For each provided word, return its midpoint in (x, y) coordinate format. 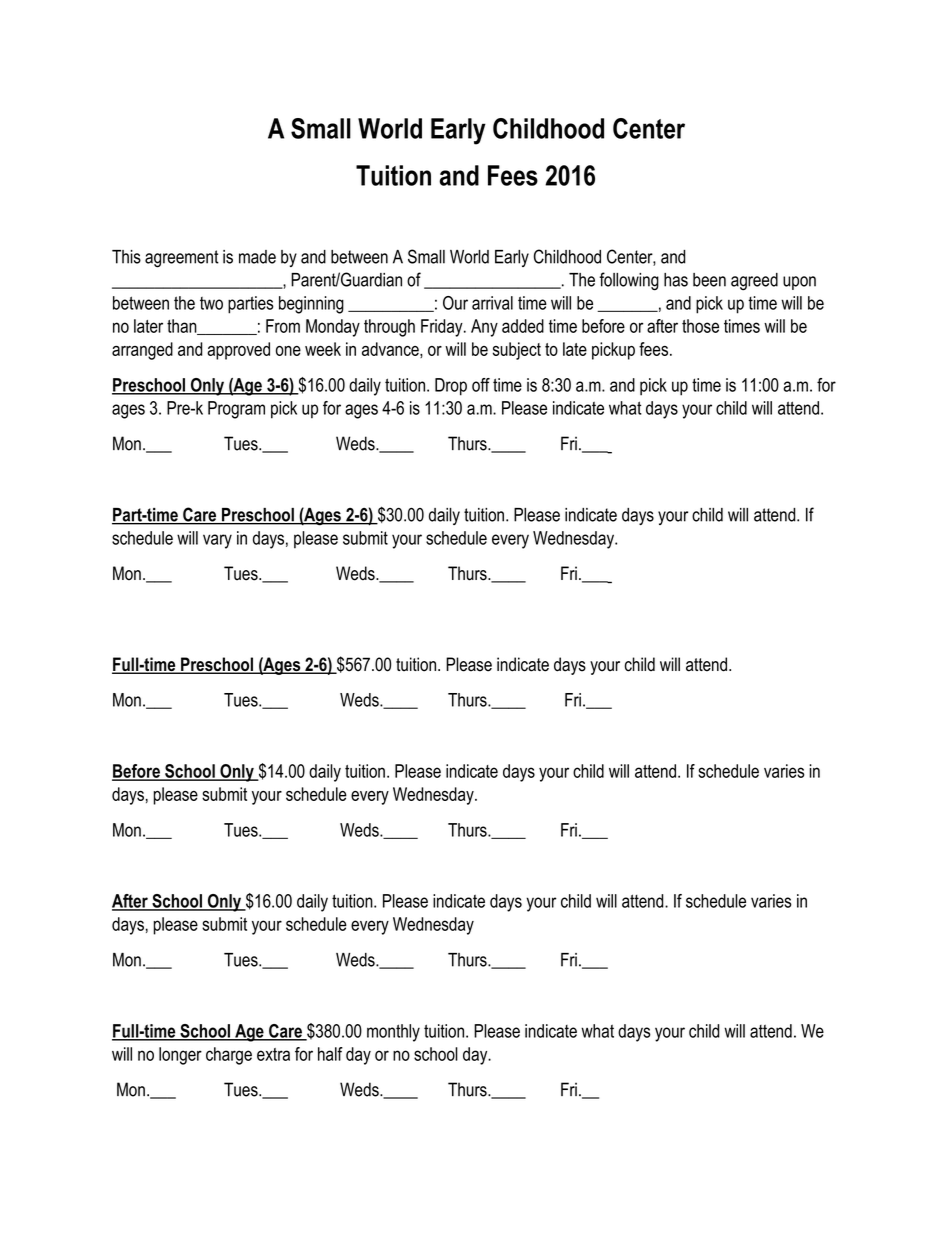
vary (217, 541)
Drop (451, 387)
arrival (492, 303)
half (330, 1054)
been (709, 280)
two (211, 303)
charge (229, 1056)
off (481, 385)
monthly (393, 1033)
